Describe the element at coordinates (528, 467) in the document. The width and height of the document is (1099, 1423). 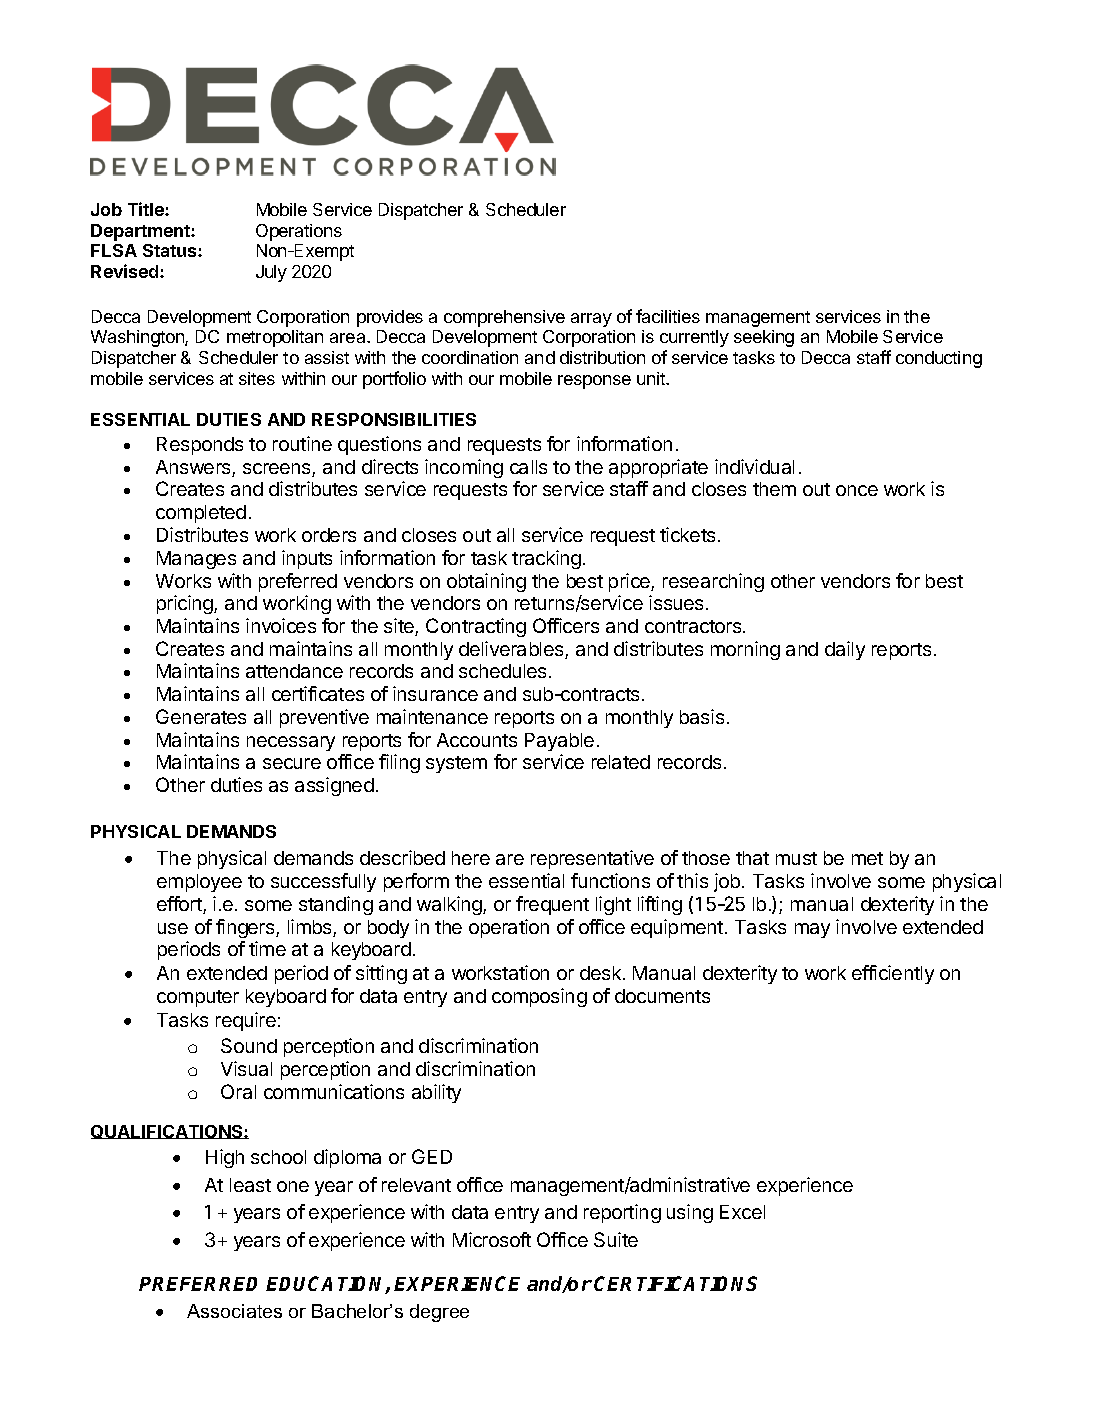
I see `calls` at that location.
